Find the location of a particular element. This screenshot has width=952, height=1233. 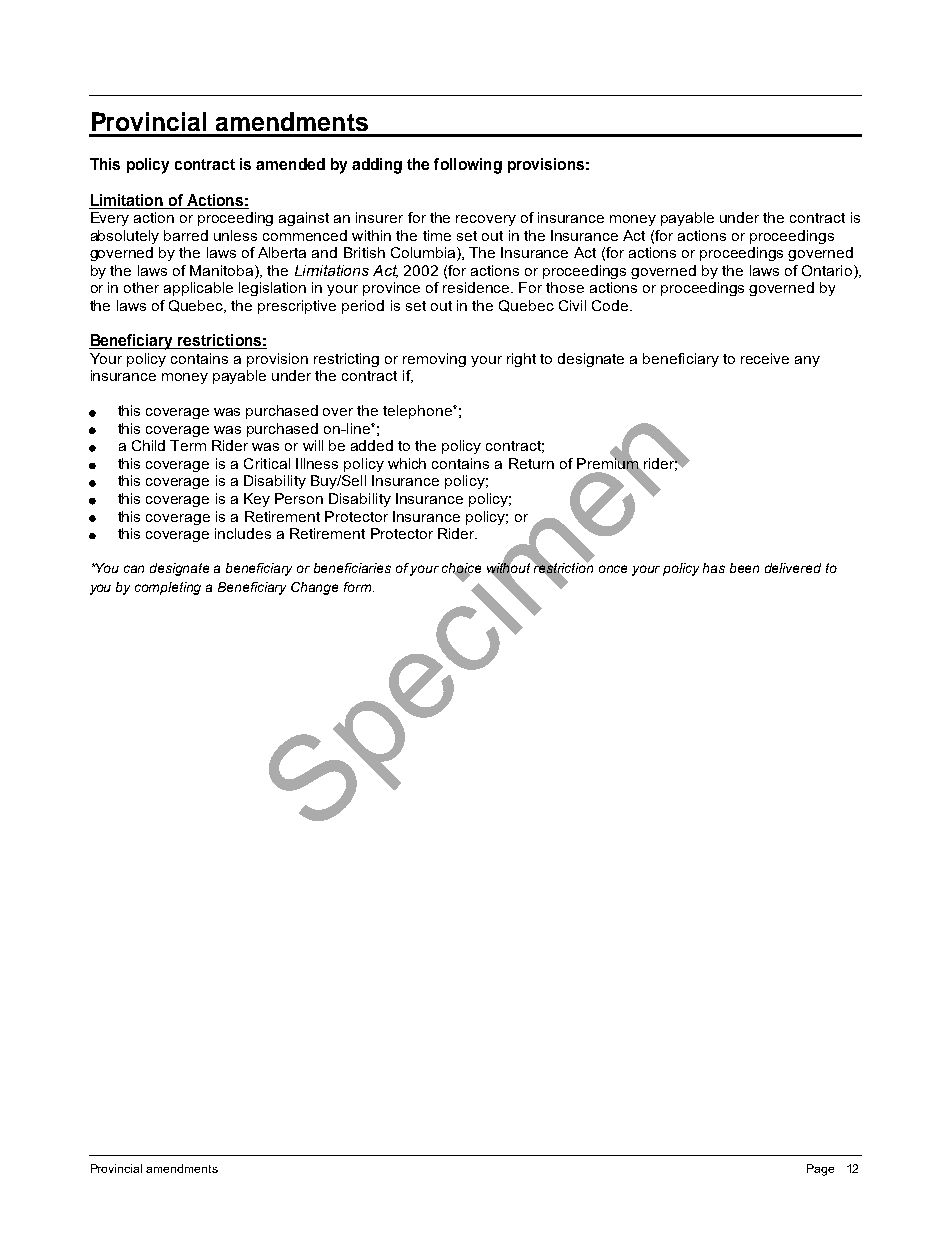

beneficiaries is located at coordinates (352, 568).
